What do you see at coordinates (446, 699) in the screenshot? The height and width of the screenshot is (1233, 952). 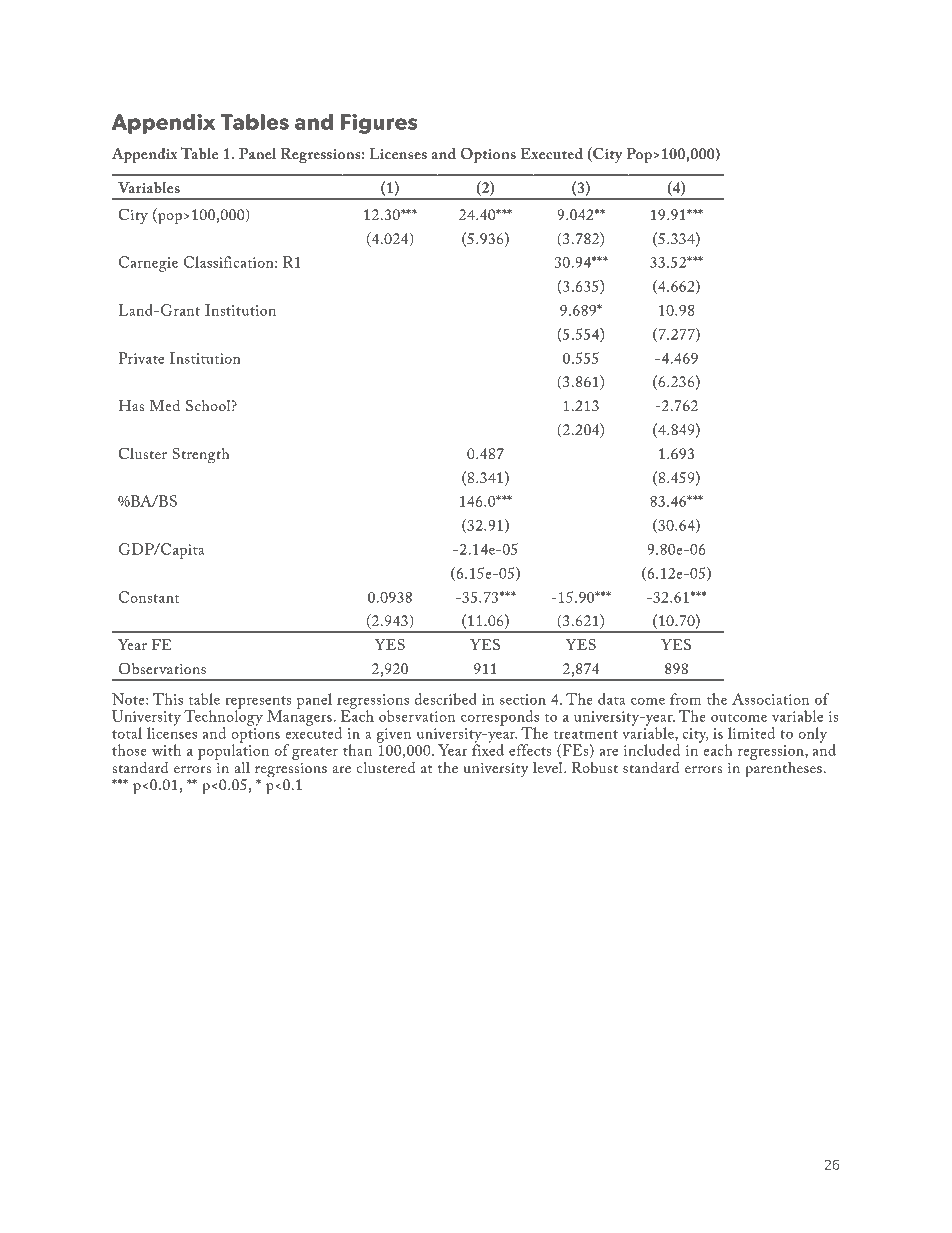 I see `described` at bounding box center [446, 699].
